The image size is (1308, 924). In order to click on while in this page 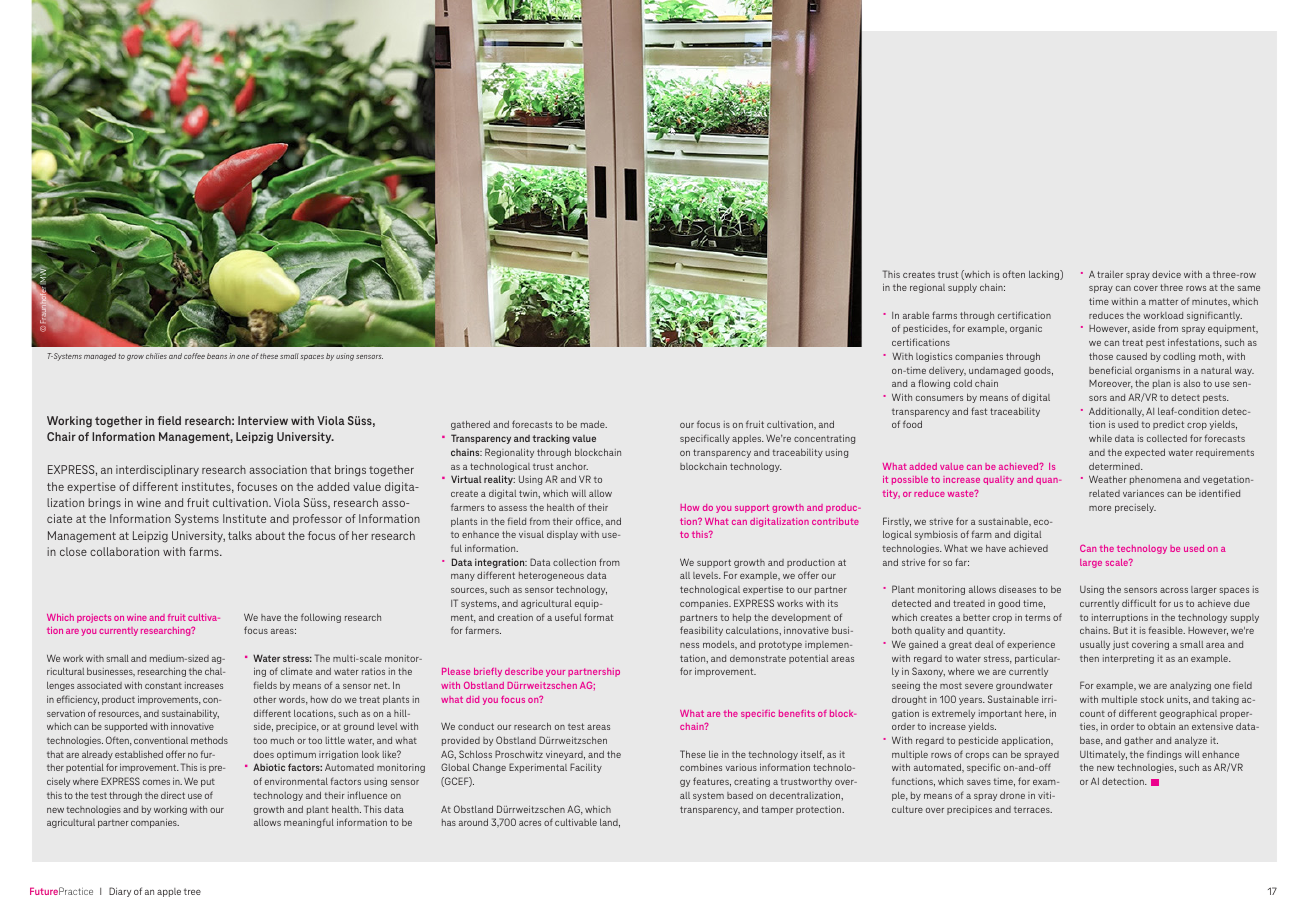, I will do `click(1100, 438)`.
